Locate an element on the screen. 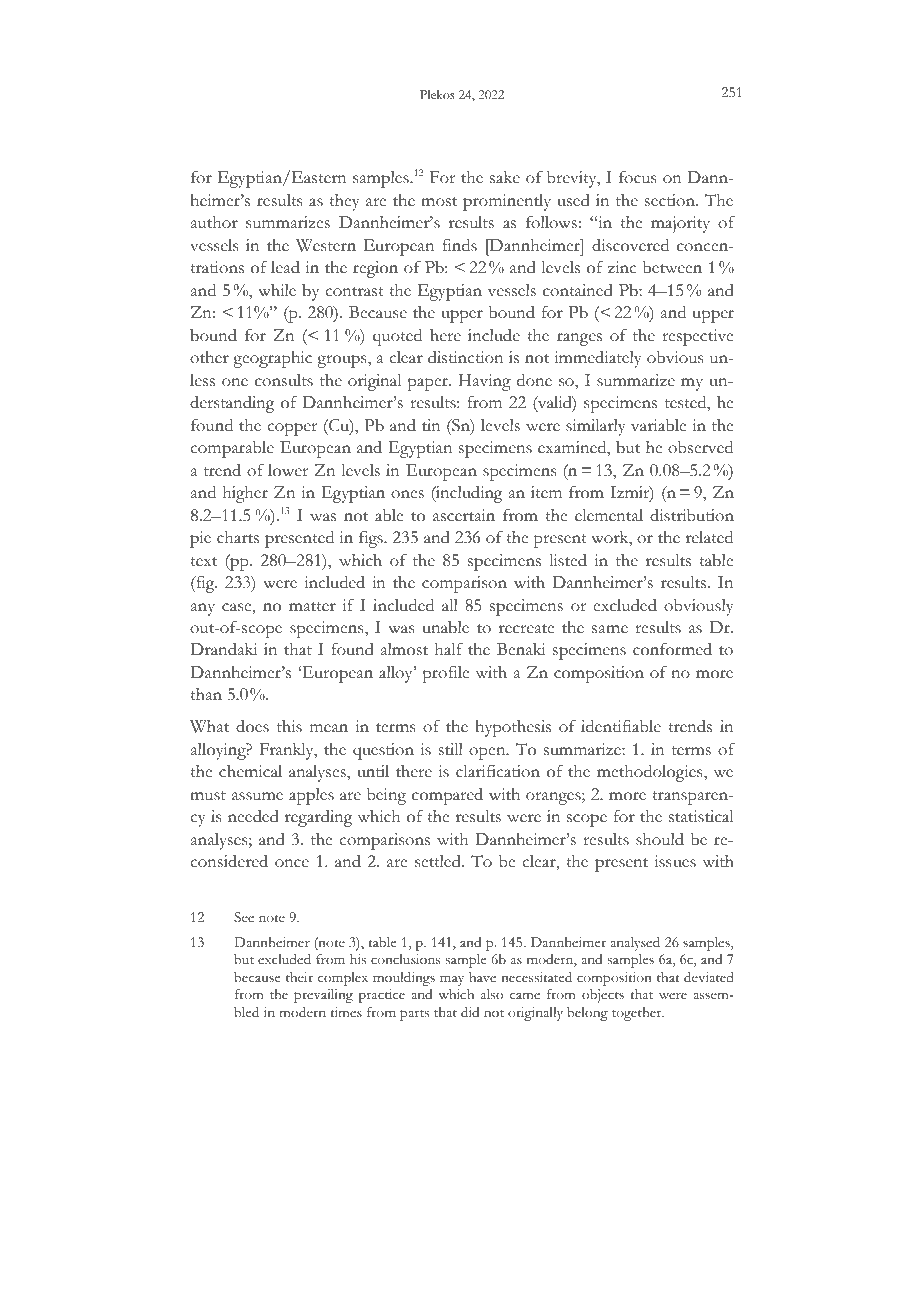 This screenshot has width=924, height=1309. author is located at coordinates (214, 222).
